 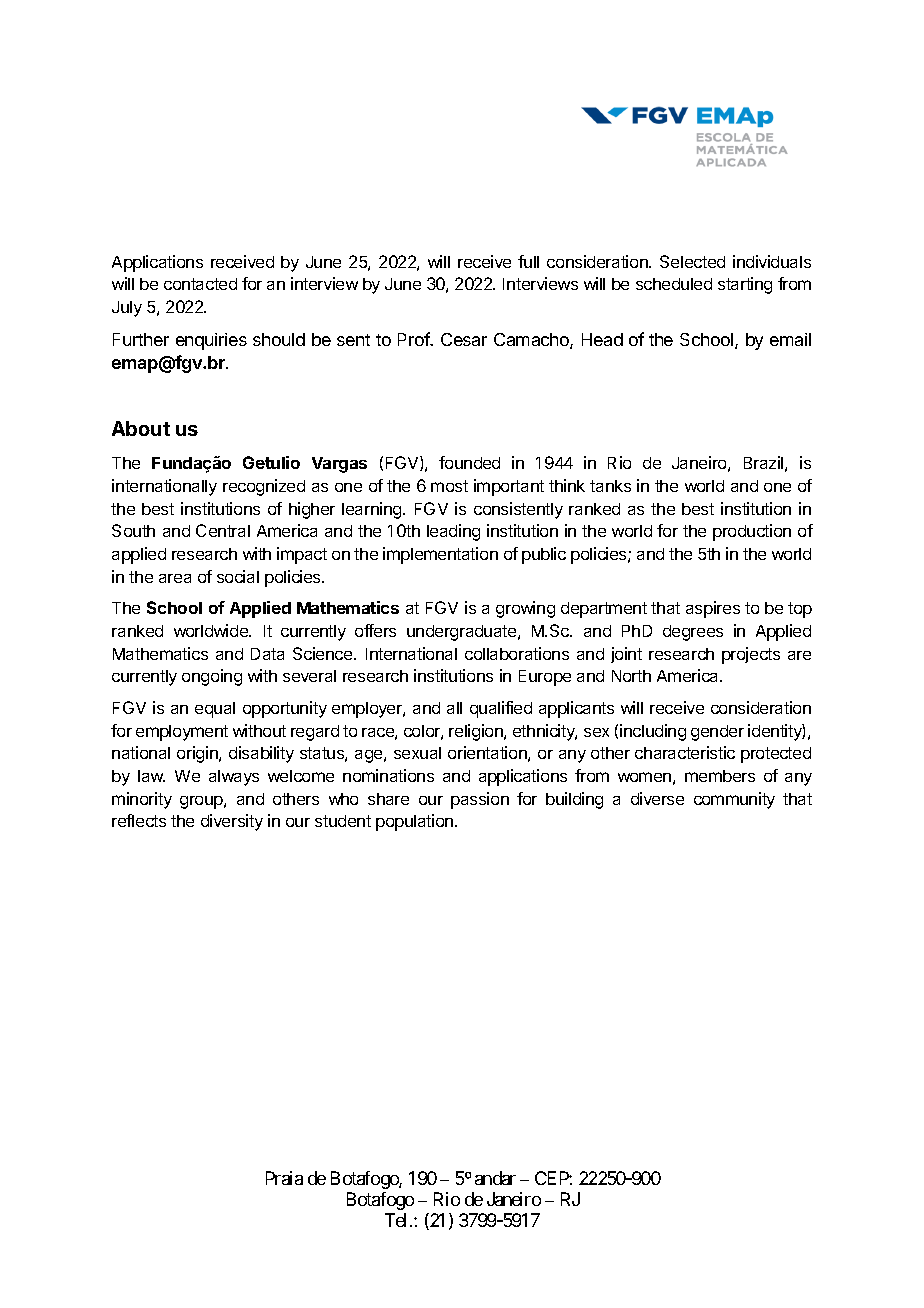 What do you see at coordinates (398, 1220) in the document?
I see `Tel` at bounding box center [398, 1220].
